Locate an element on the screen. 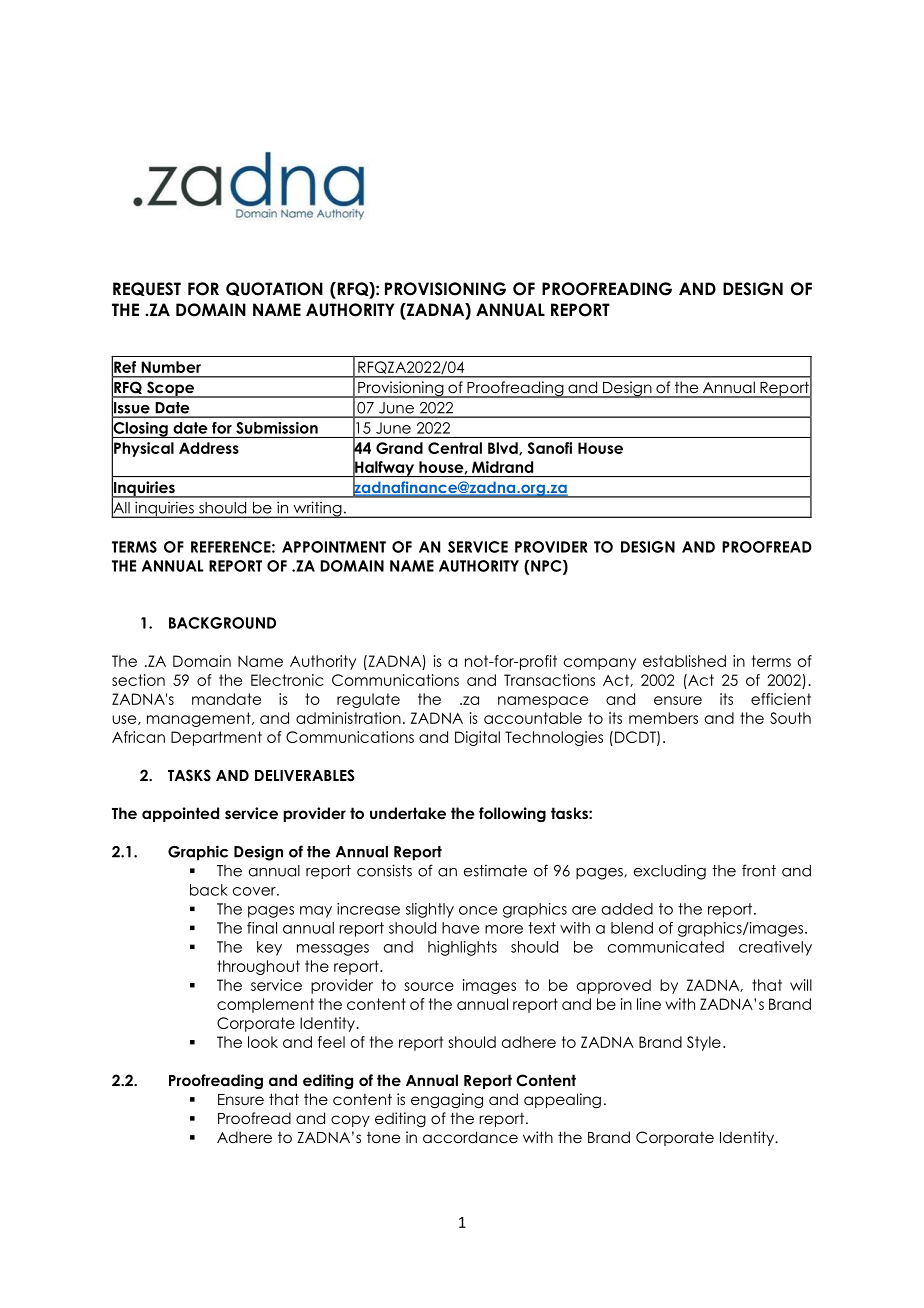  management is located at coordinates (200, 719).
